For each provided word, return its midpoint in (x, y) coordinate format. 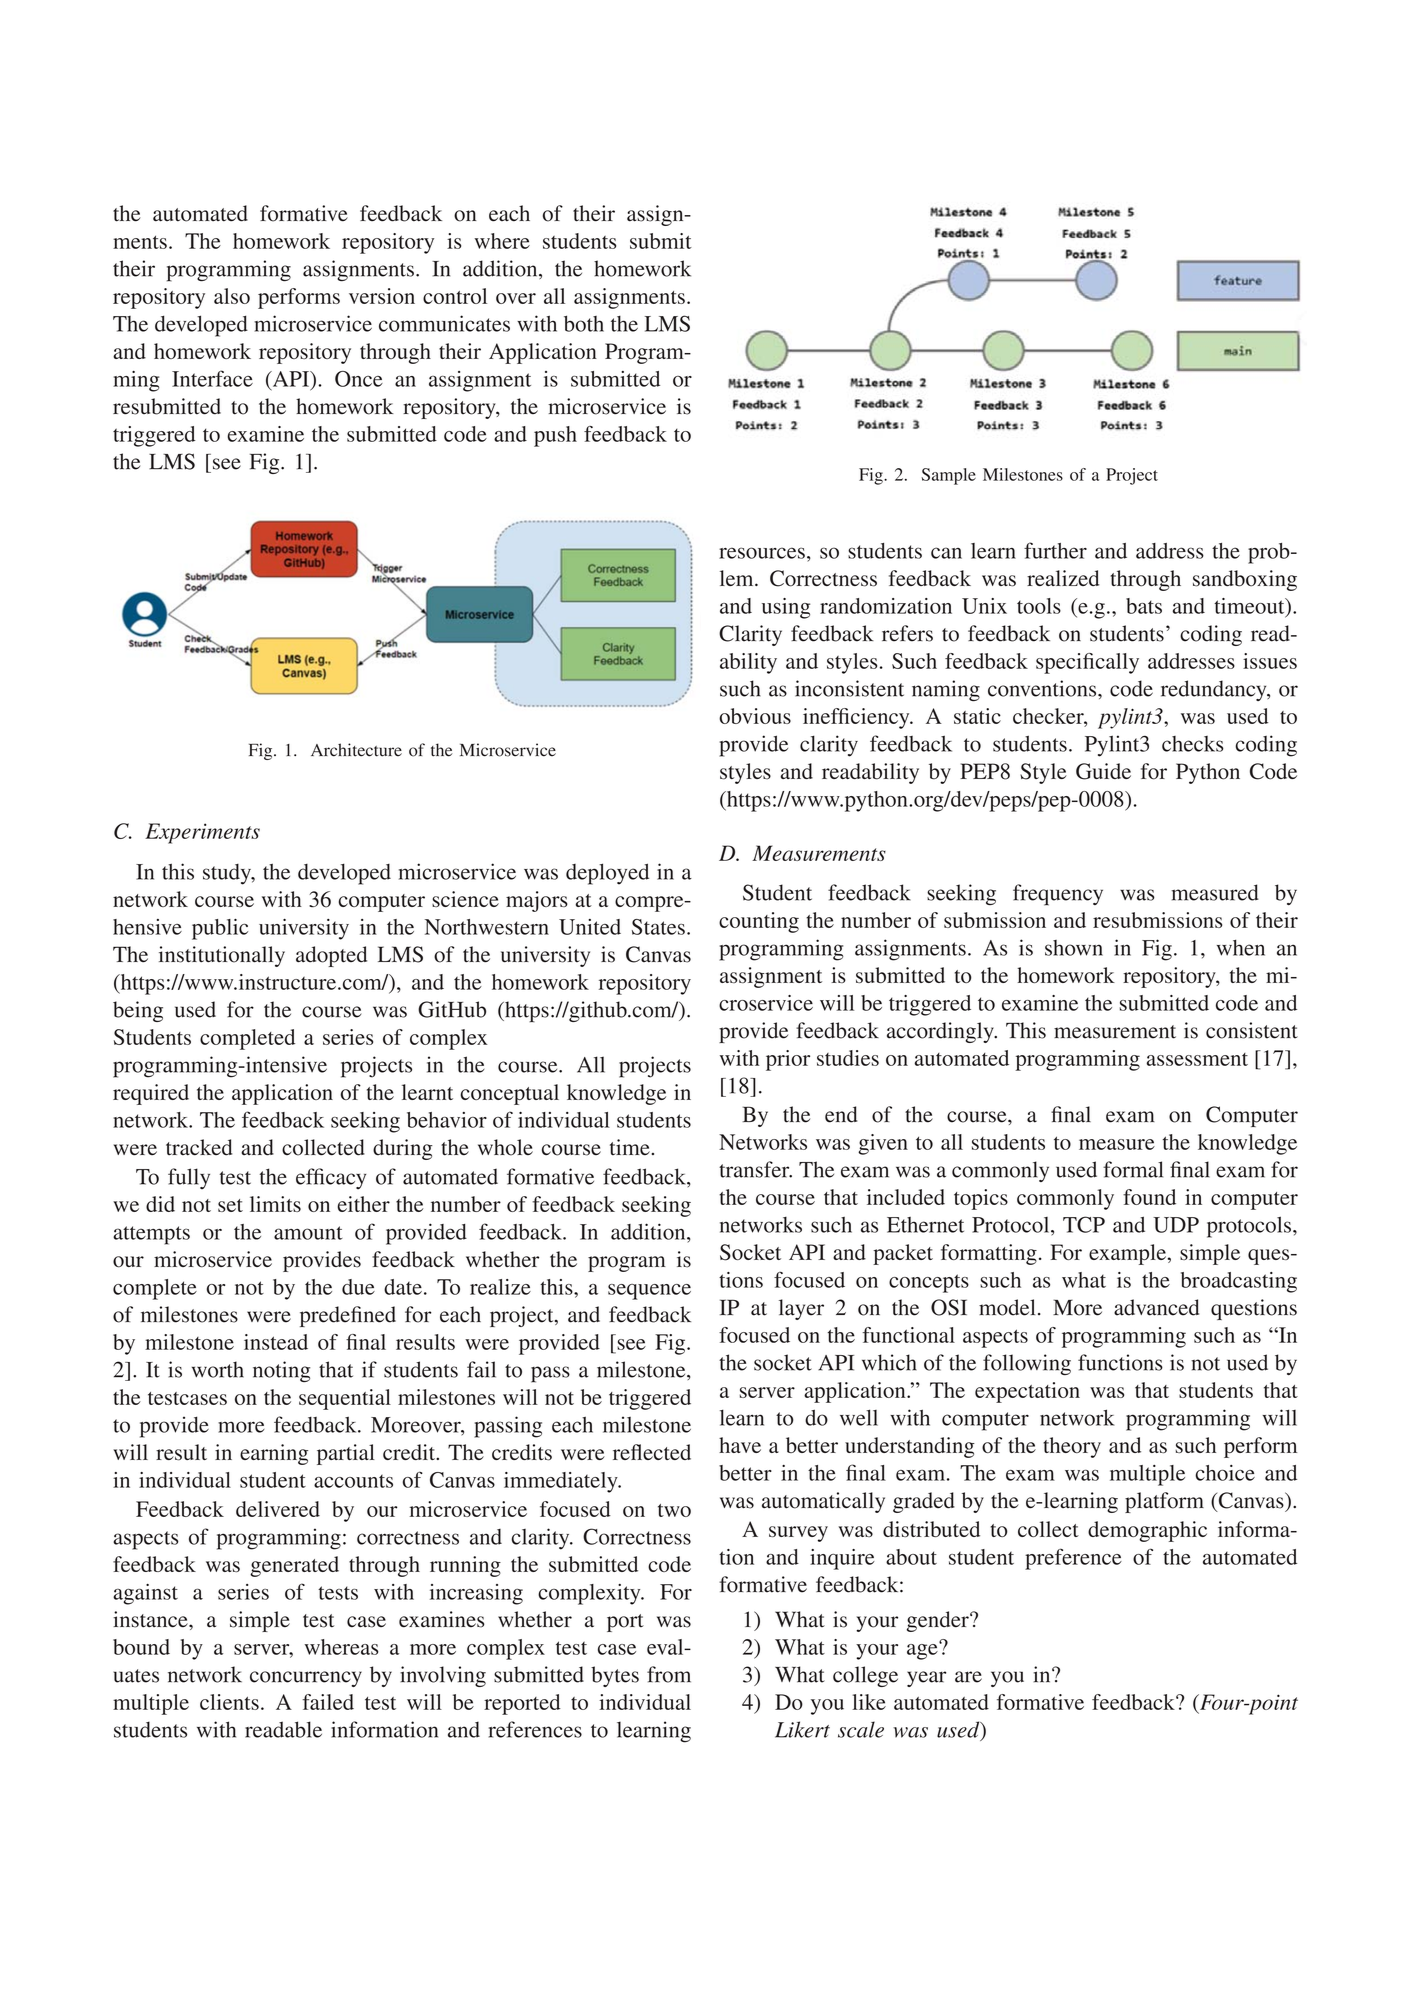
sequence (649, 1292)
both (584, 323)
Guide (1103, 771)
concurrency (306, 1679)
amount (308, 1233)
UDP (1176, 1225)
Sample (948, 476)
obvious (755, 716)
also (232, 296)
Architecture (356, 750)
